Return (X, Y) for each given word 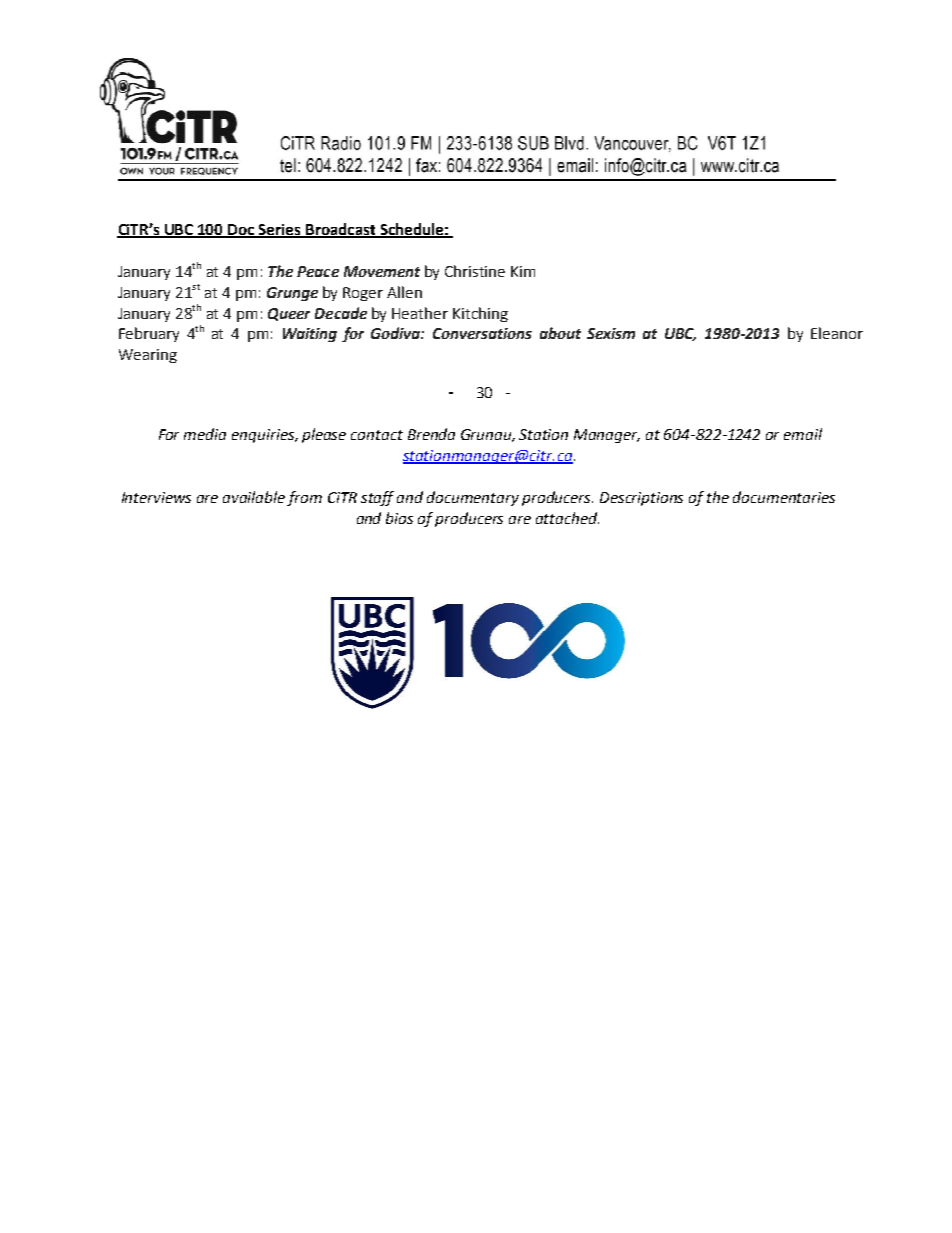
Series (280, 231)
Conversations (482, 333)
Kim (523, 271)
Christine (475, 271)
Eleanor (837, 333)
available (254, 497)
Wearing (148, 356)
